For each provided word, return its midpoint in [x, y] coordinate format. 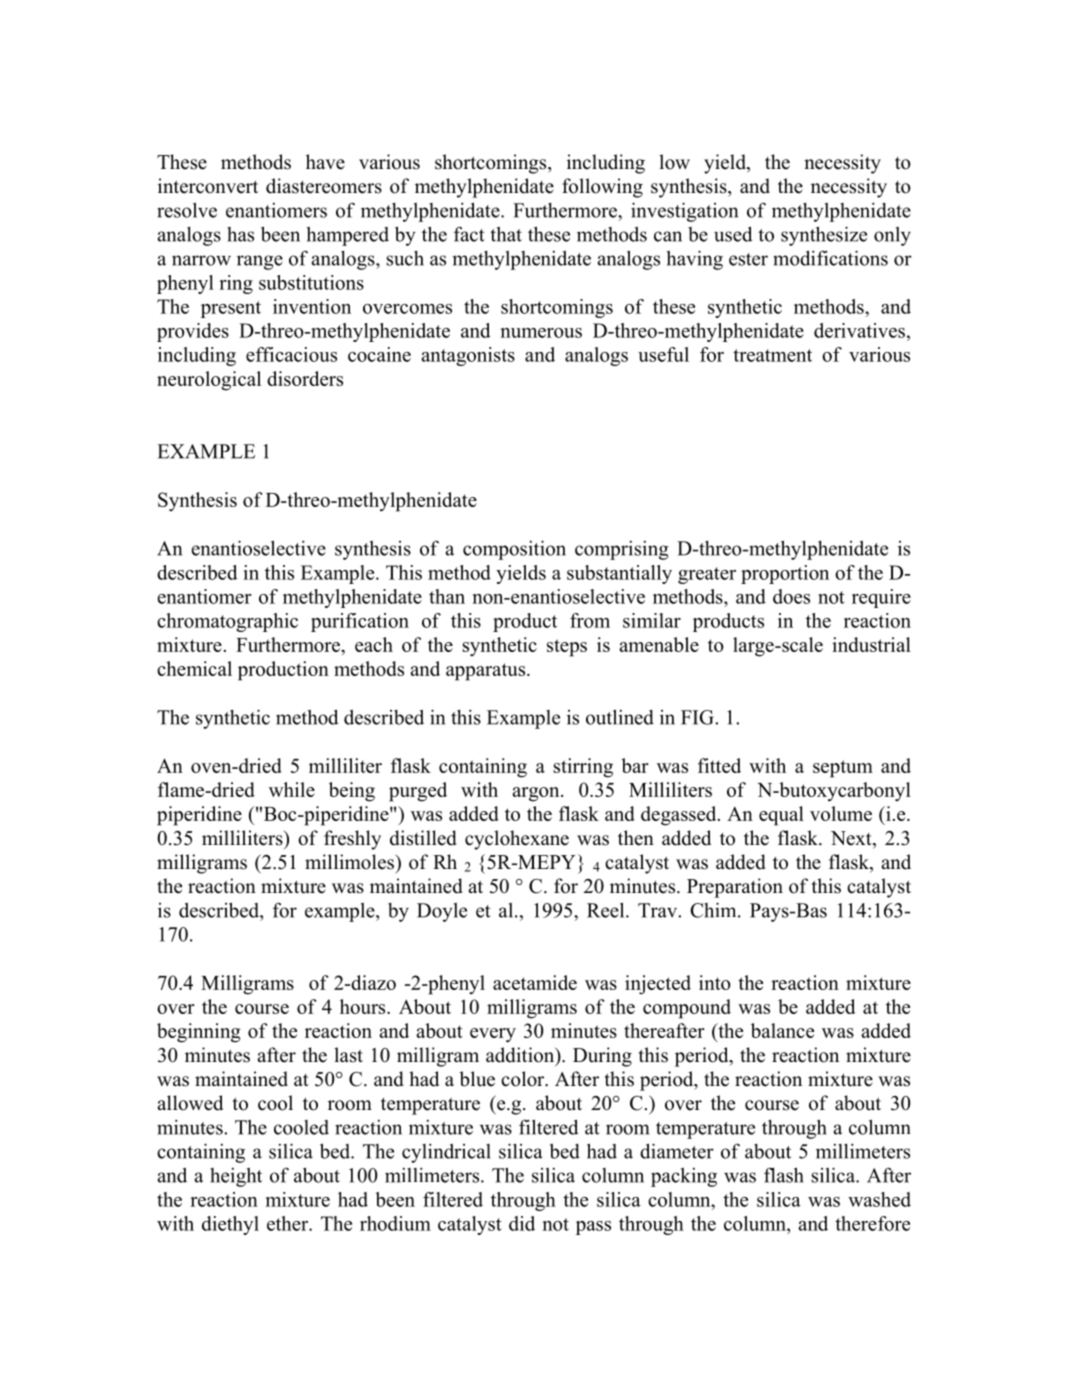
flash [784, 1175]
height [236, 1177]
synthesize [824, 236]
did [522, 1223]
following [602, 188]
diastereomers [324, 186]
